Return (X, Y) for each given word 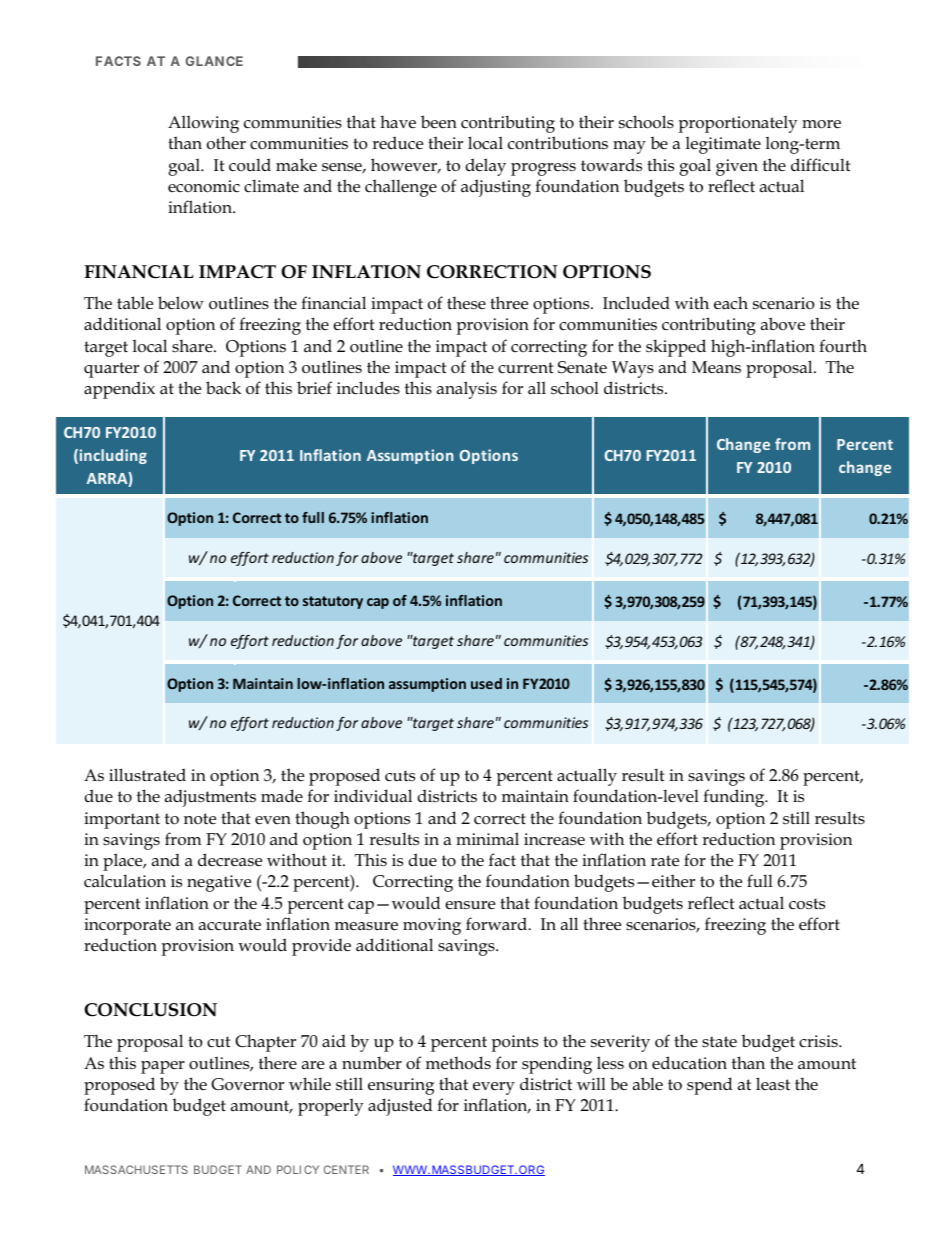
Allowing (203, 124)
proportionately (738, 124)
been (439, 122)
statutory (333, 602)
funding (735, 798)
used (486, 683)
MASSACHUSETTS (136, 1169)
